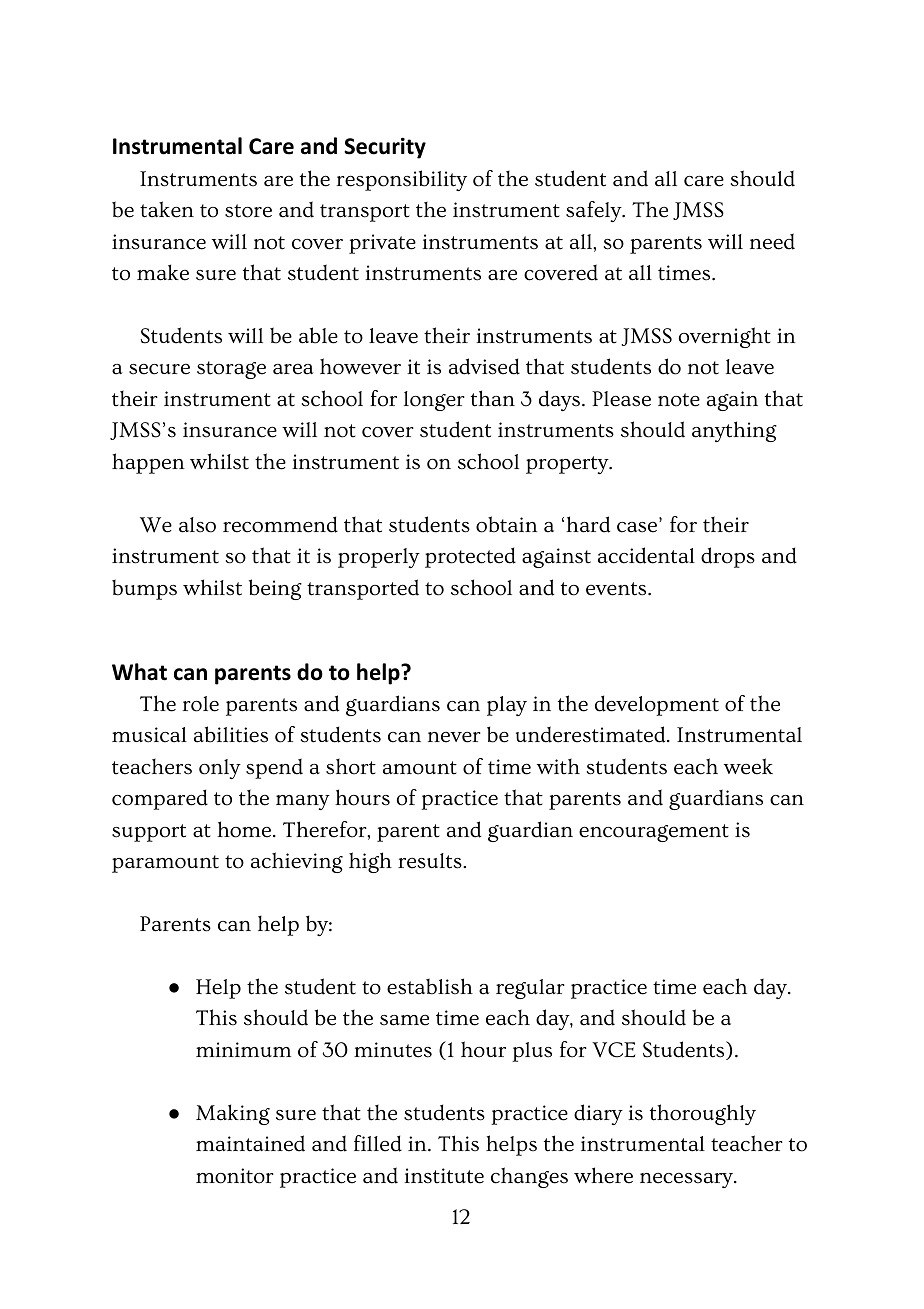 This screenshot has width=924, height=1309. I want to click on institute, so click(444, 1176).
